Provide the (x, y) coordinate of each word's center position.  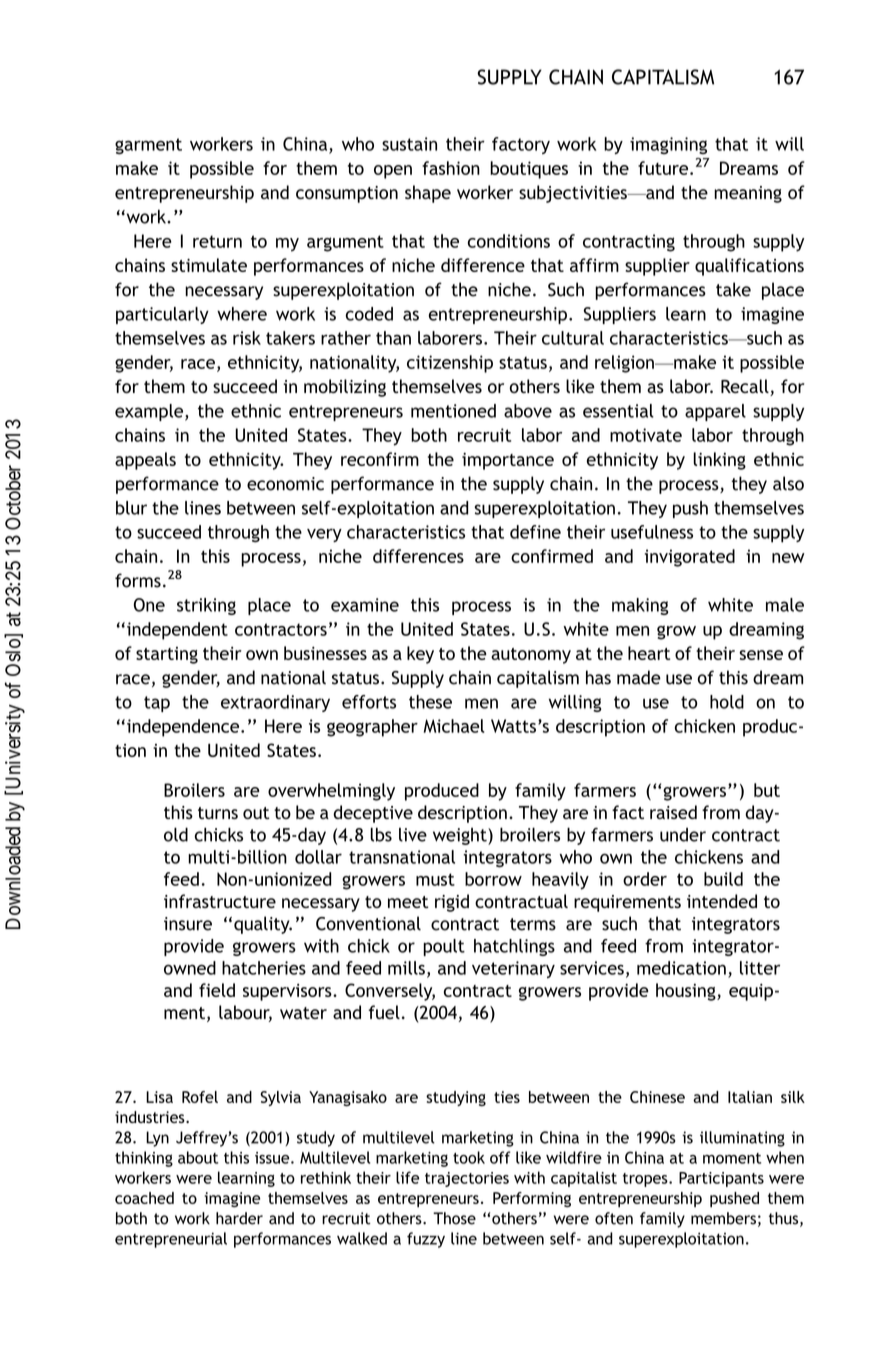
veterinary (513, 969)
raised (673, 812)
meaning (748, 194)
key (420, 655)
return (217, 241)
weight (461, 836)
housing (687, 992)
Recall (746, 387)
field (217, 990)
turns (218, 813)
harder (239, 1218)
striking (206, 606)
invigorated (690, 558)
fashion (451, 168)
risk (247, 338)
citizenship (450, 364)
